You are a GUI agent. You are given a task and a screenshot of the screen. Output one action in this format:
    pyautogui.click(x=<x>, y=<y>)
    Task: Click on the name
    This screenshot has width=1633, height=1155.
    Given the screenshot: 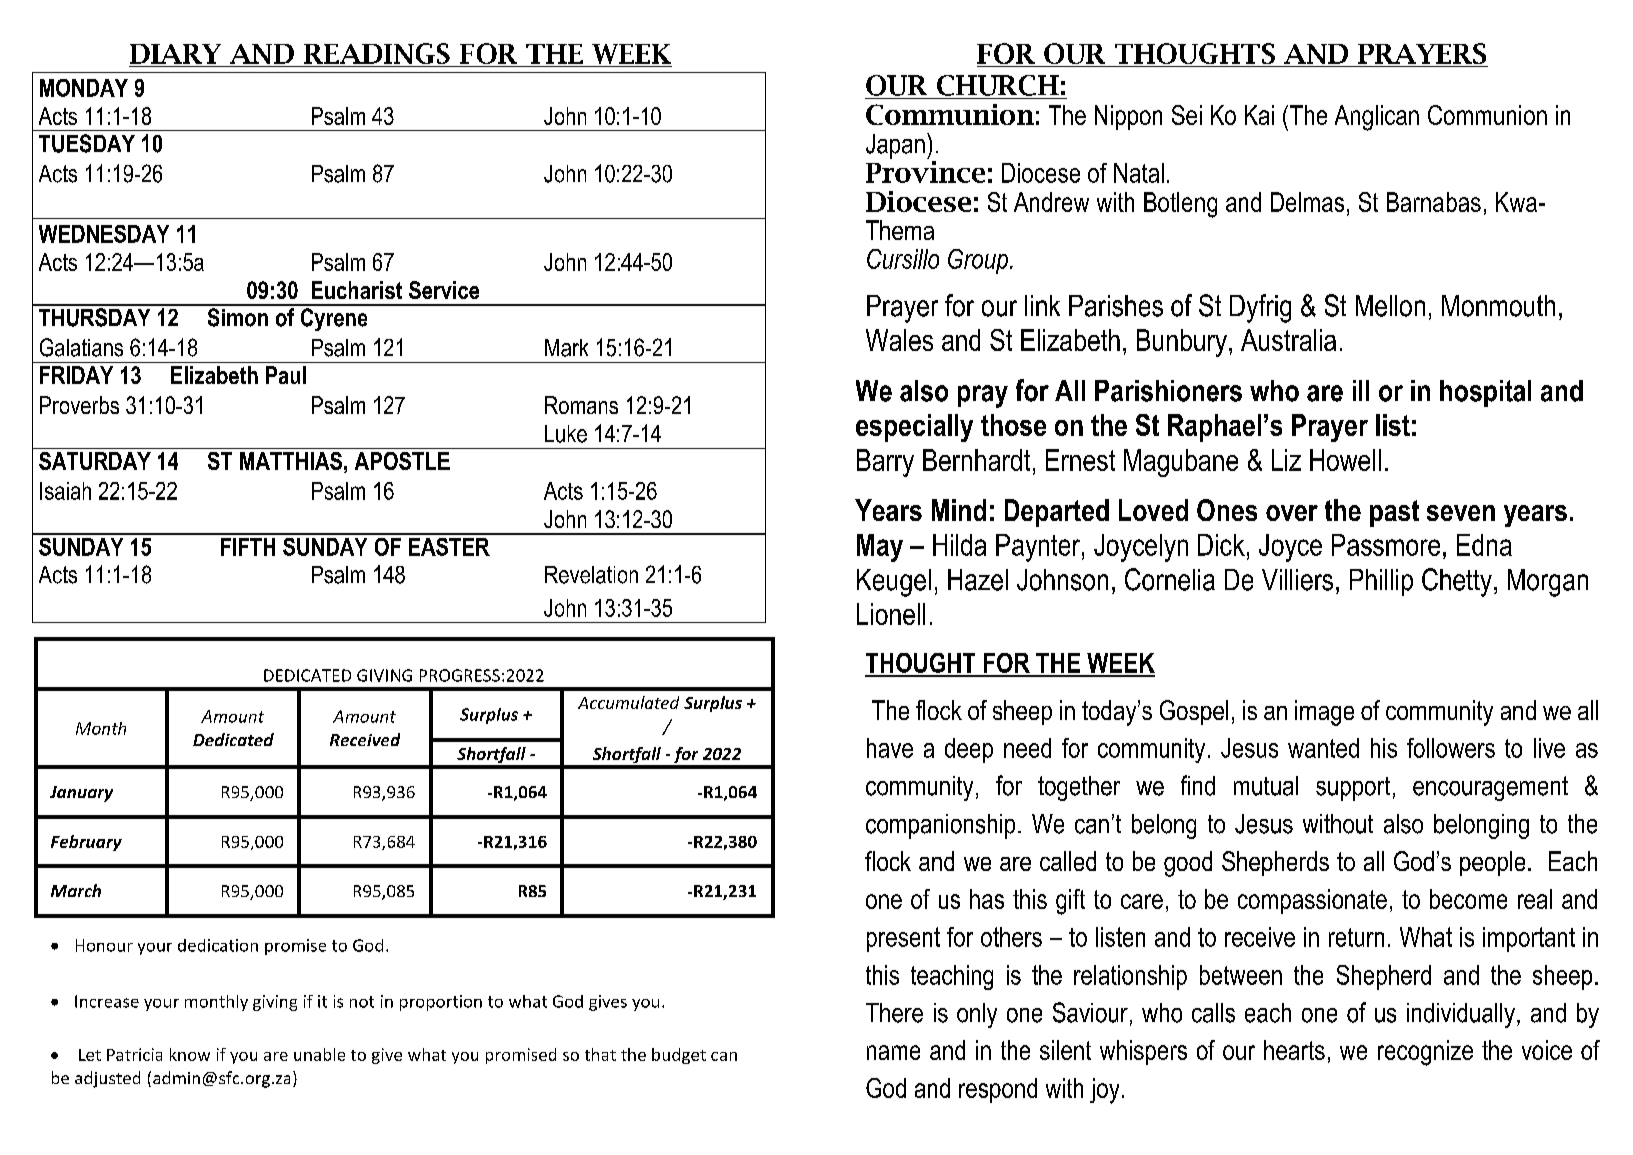 What is the action you would take?
    pyautogui.click(x=893, y=1052)
